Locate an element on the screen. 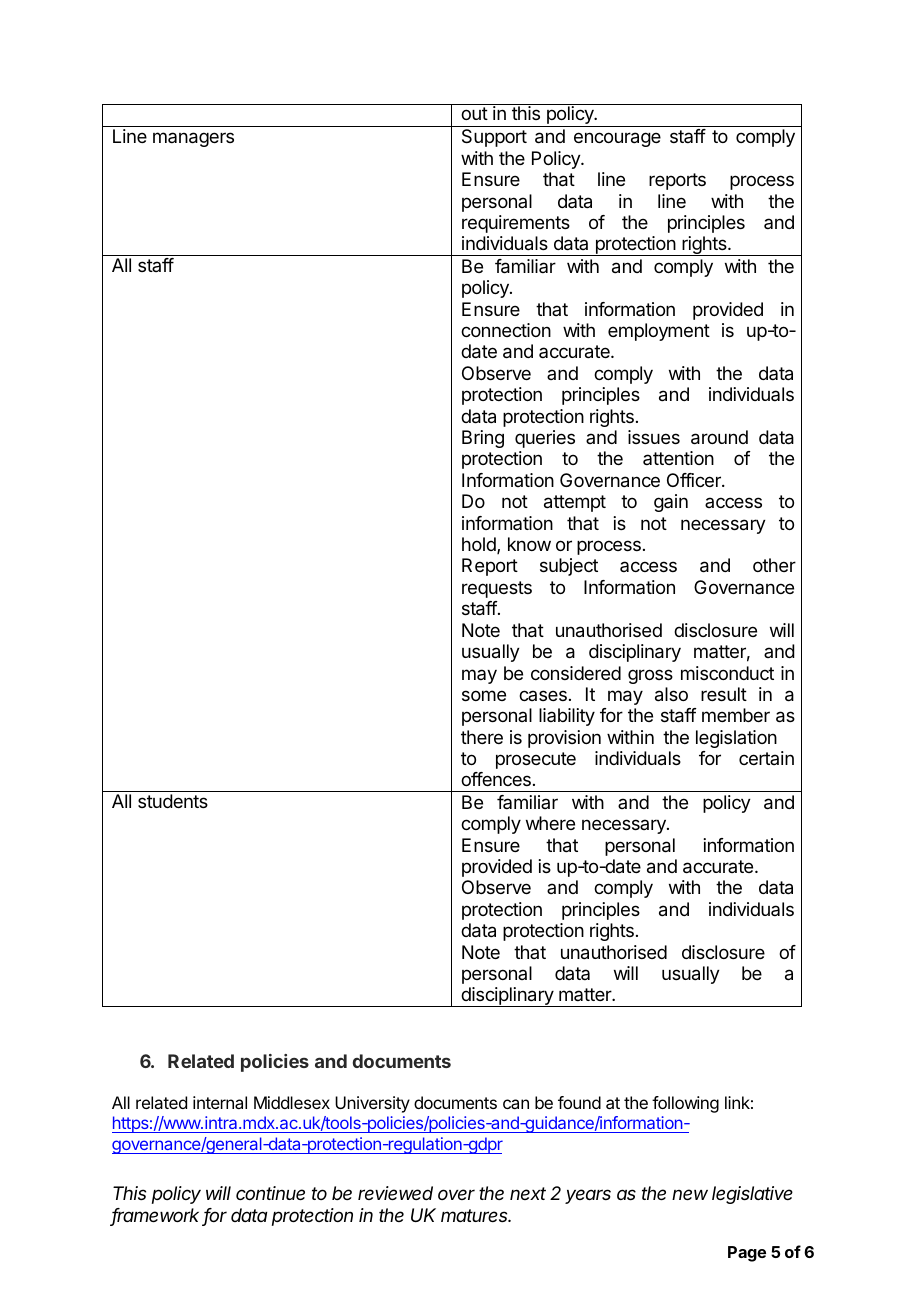  some is located at coordinates (484, 695).
